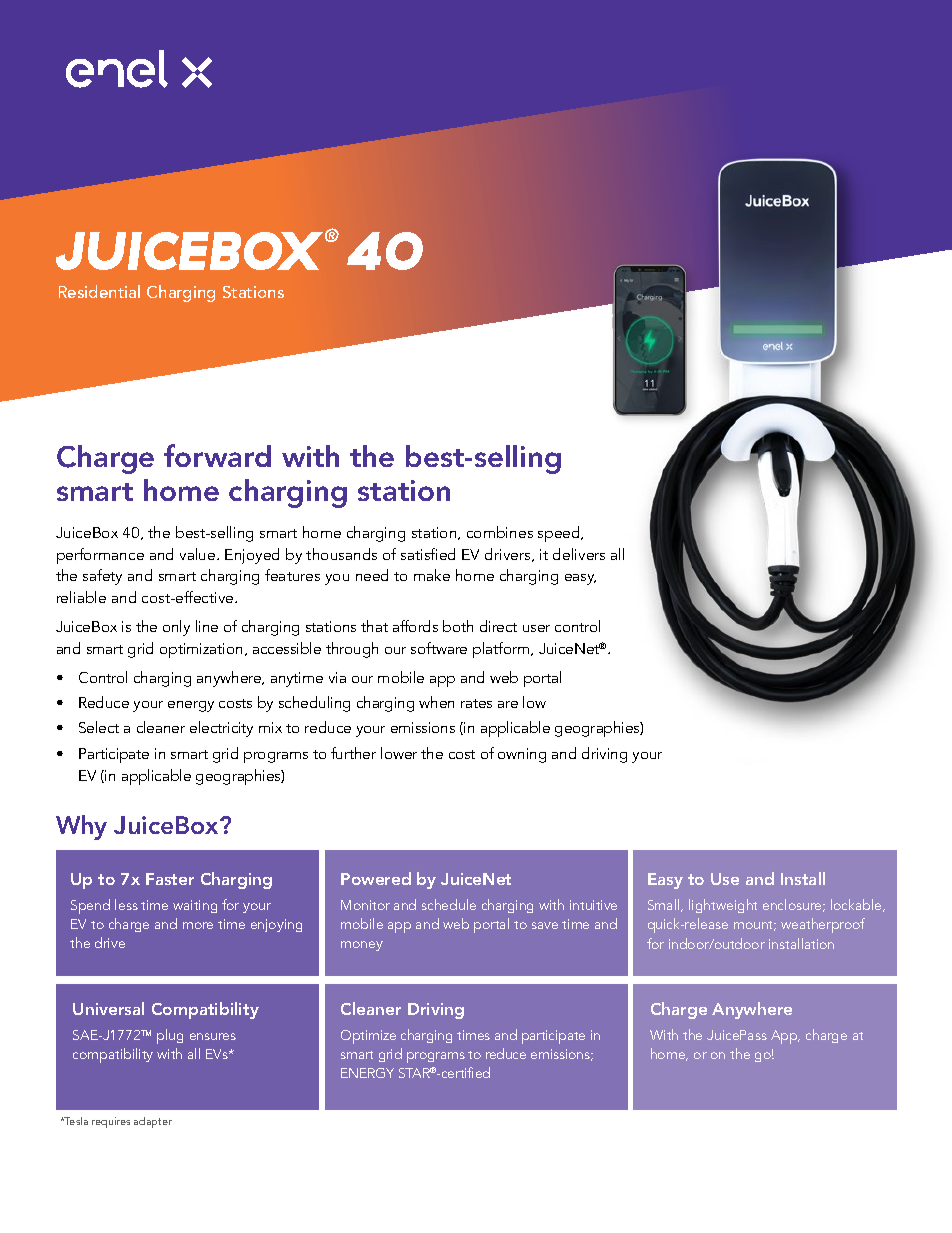 The image size is (952, 1233). What do you see at coordinates (221, 729) in the document?
I see `electricity` at bounding box center [221, 729].
